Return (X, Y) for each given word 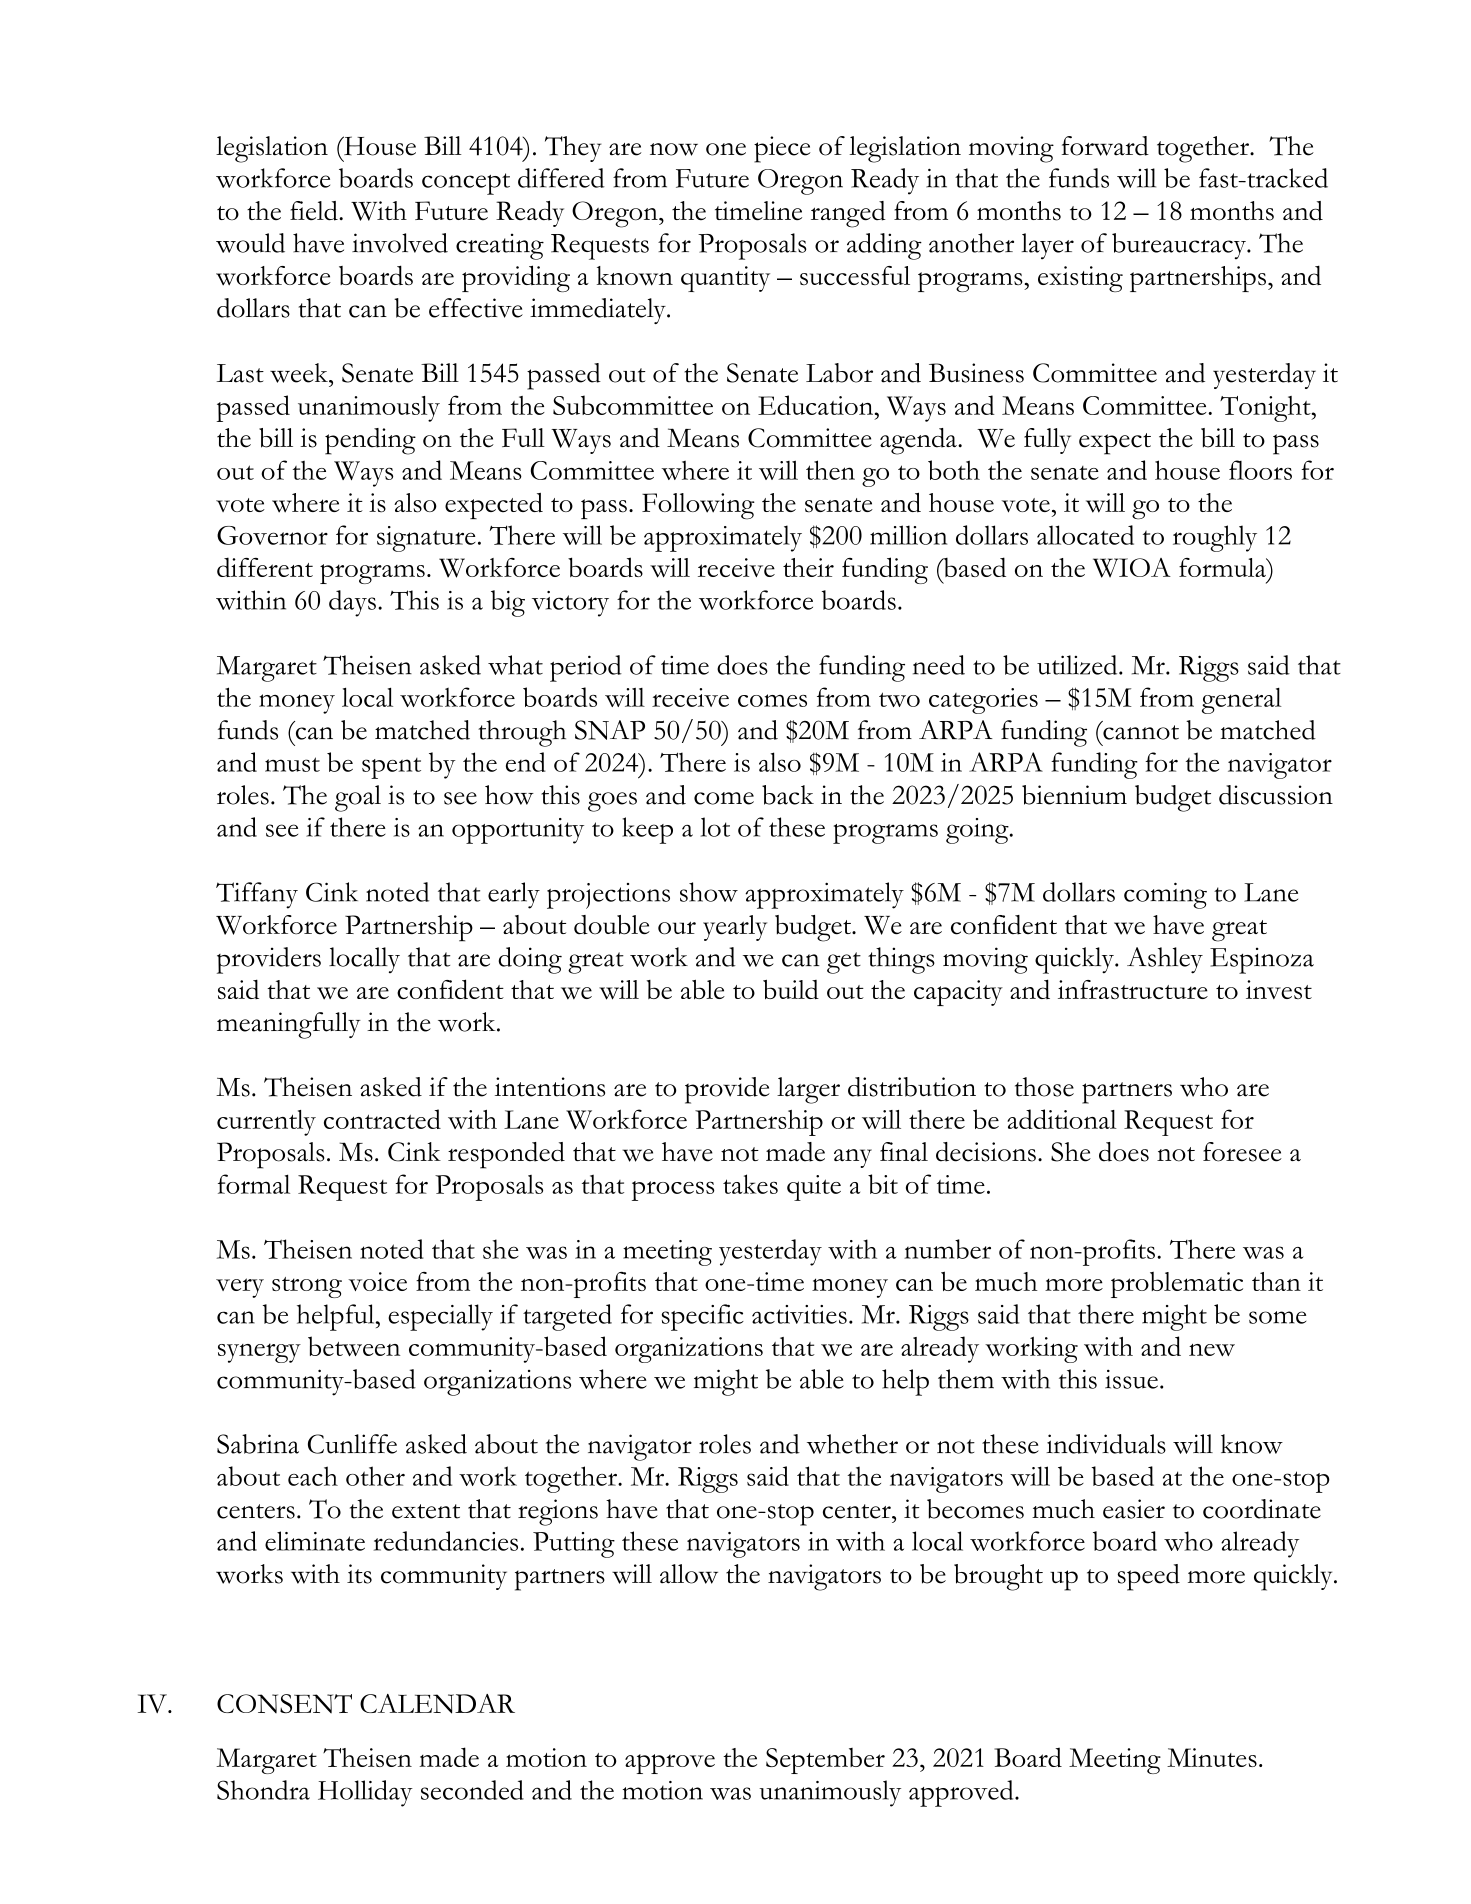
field (315, 211)
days (352, 603)
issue (1131, 1379)
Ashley (1165, 960)
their (808, 567)
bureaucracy (1180, 246)
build (791, 989)
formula (1223, 567)
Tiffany (257, 895)
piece (782, 149)
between (354, 1346)
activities (799, 1314)
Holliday (365, 1793)
